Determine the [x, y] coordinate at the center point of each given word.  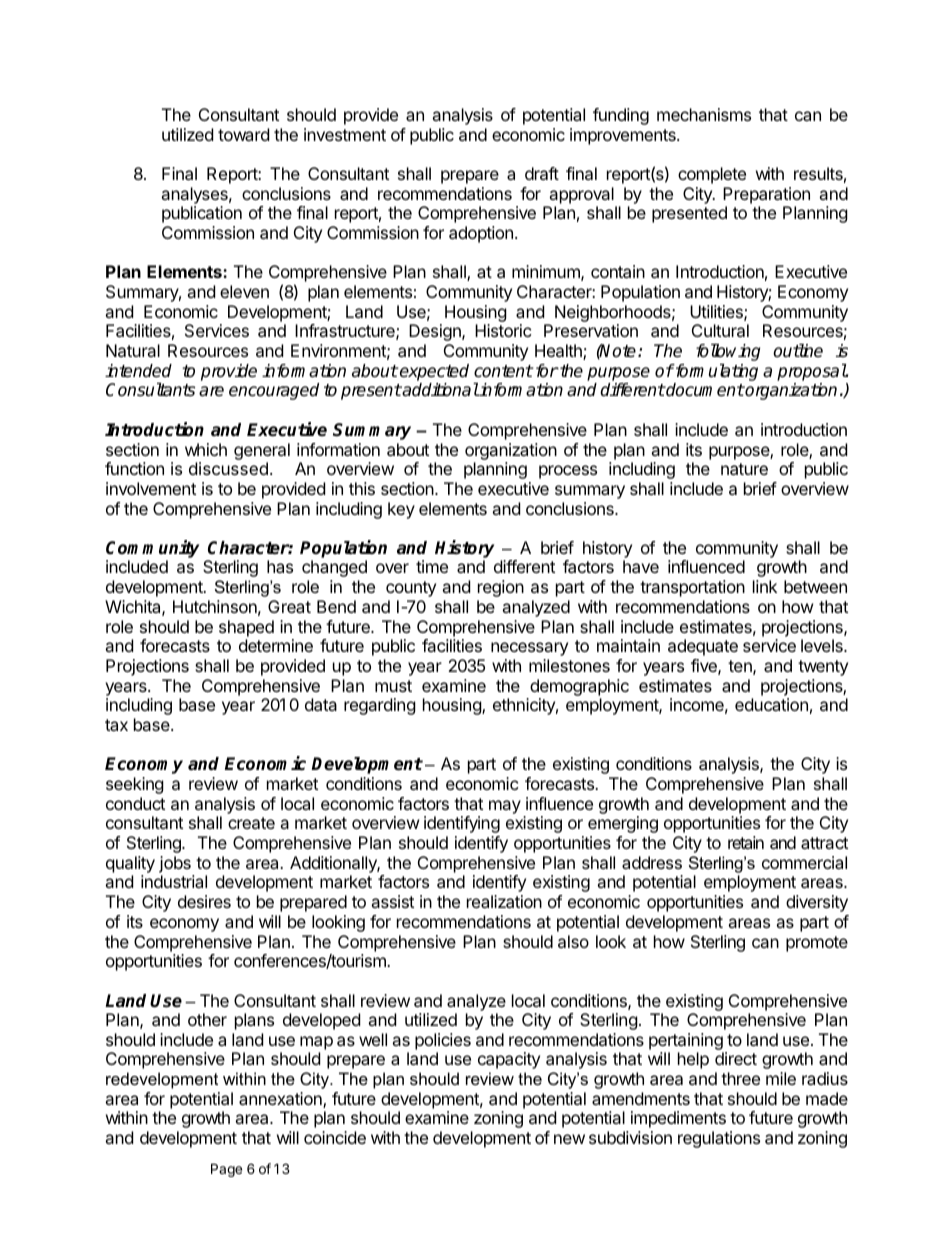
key [401, 510]
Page [226, 1170]
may [505, 807]
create [251, 823]
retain [746, 842]
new [569, 1139]
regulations [719, 1139]
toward [243, 134]
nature [744, 469]
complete [712, 175]
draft [542, 173]
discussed [228, 468]
